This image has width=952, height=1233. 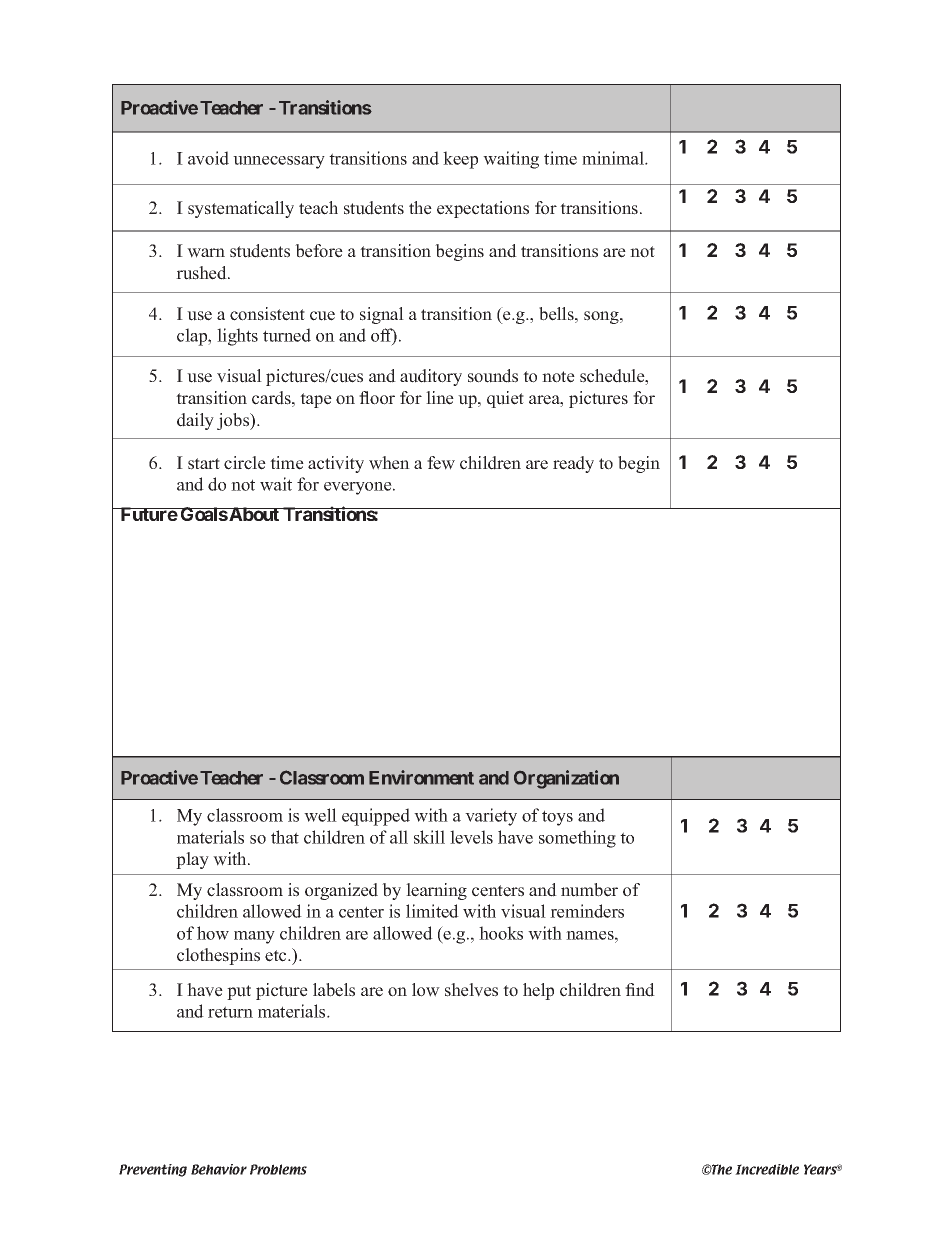 I want to click on how, so click(x=213, y=933).
